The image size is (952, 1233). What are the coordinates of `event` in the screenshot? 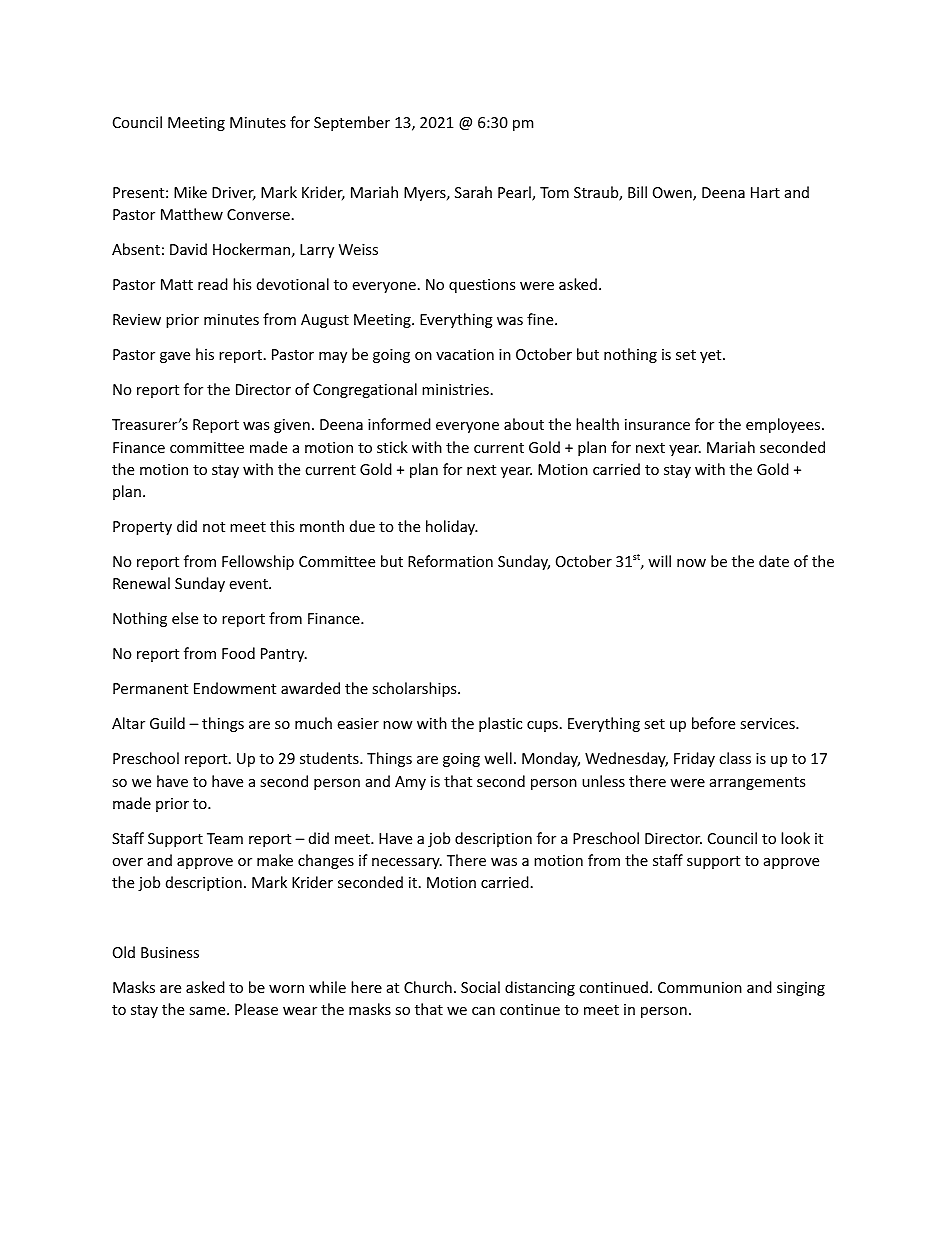 It's located at (249, 584).
